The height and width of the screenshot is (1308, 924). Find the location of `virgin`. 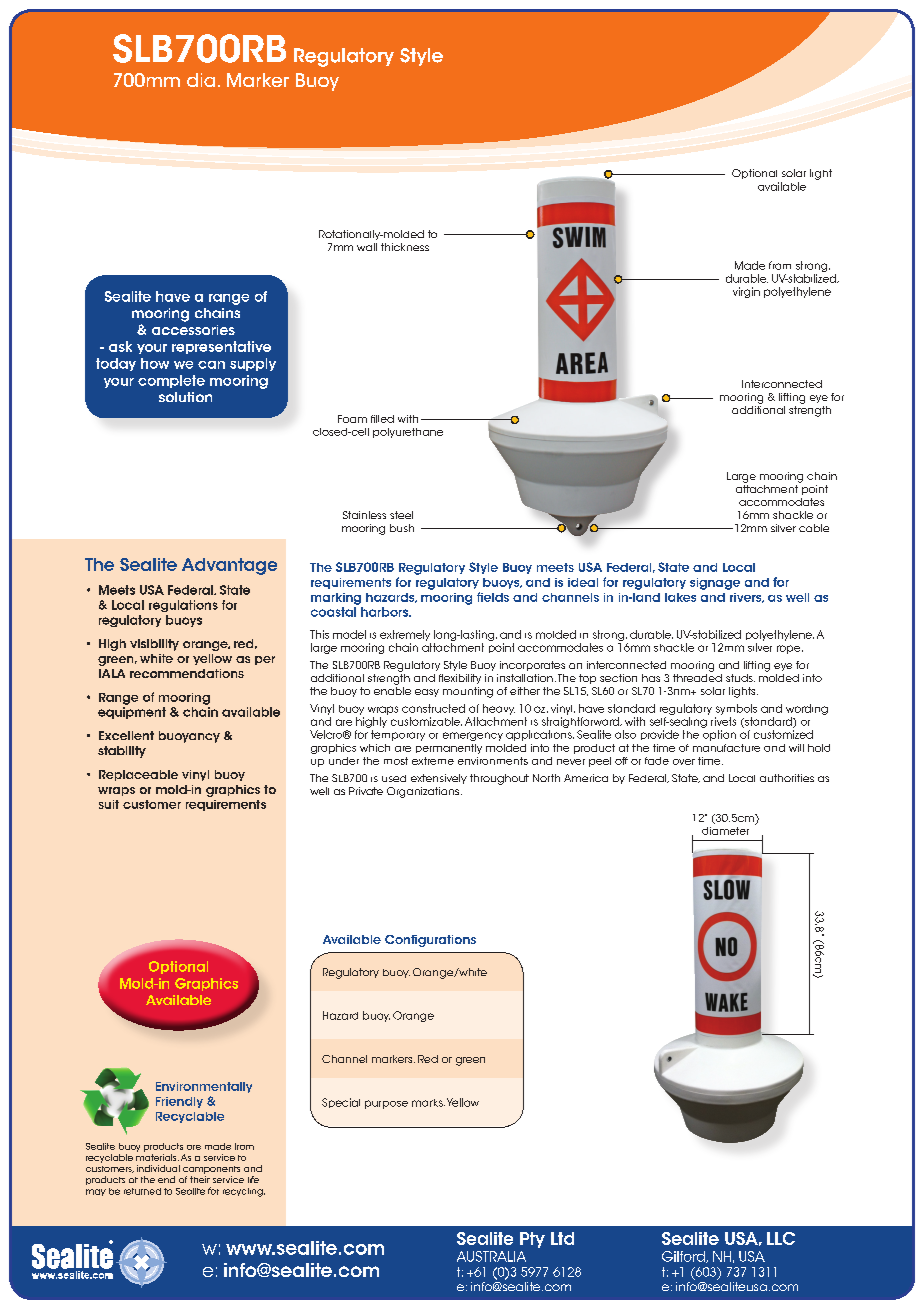

virgin is located at coordinates (746, 292).
